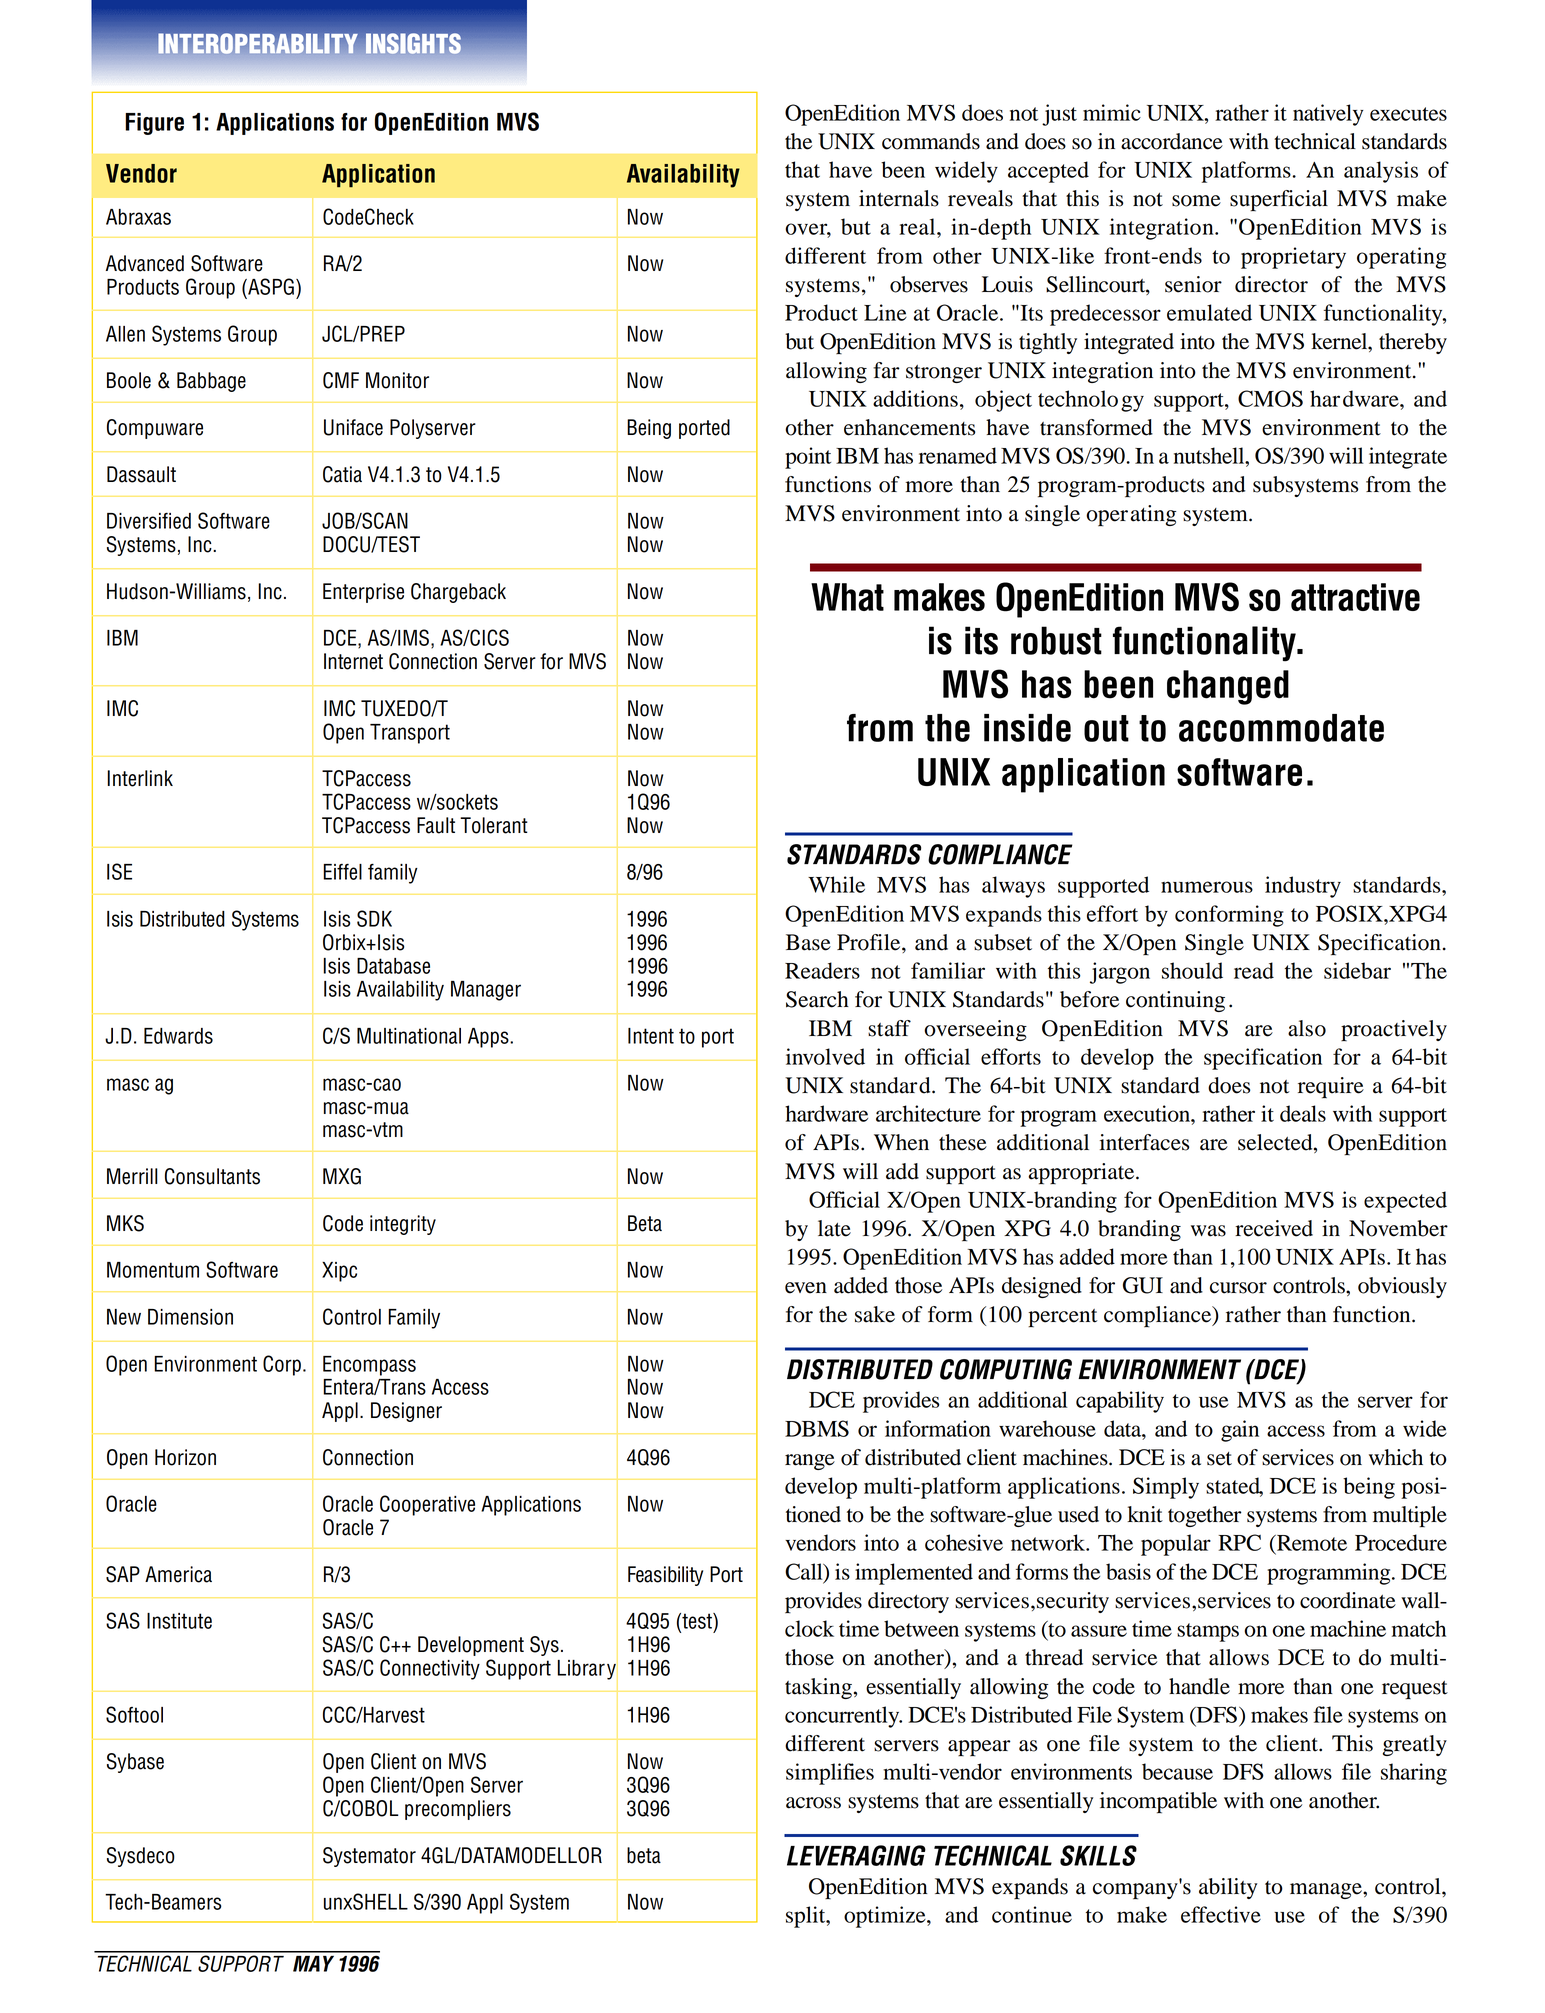 The height and width of the screenshot is (2013, 1545). What do you see at coordinates (282, 1365) in the screenshot?
I see `Corp` at bounding box center [282, 1365].
